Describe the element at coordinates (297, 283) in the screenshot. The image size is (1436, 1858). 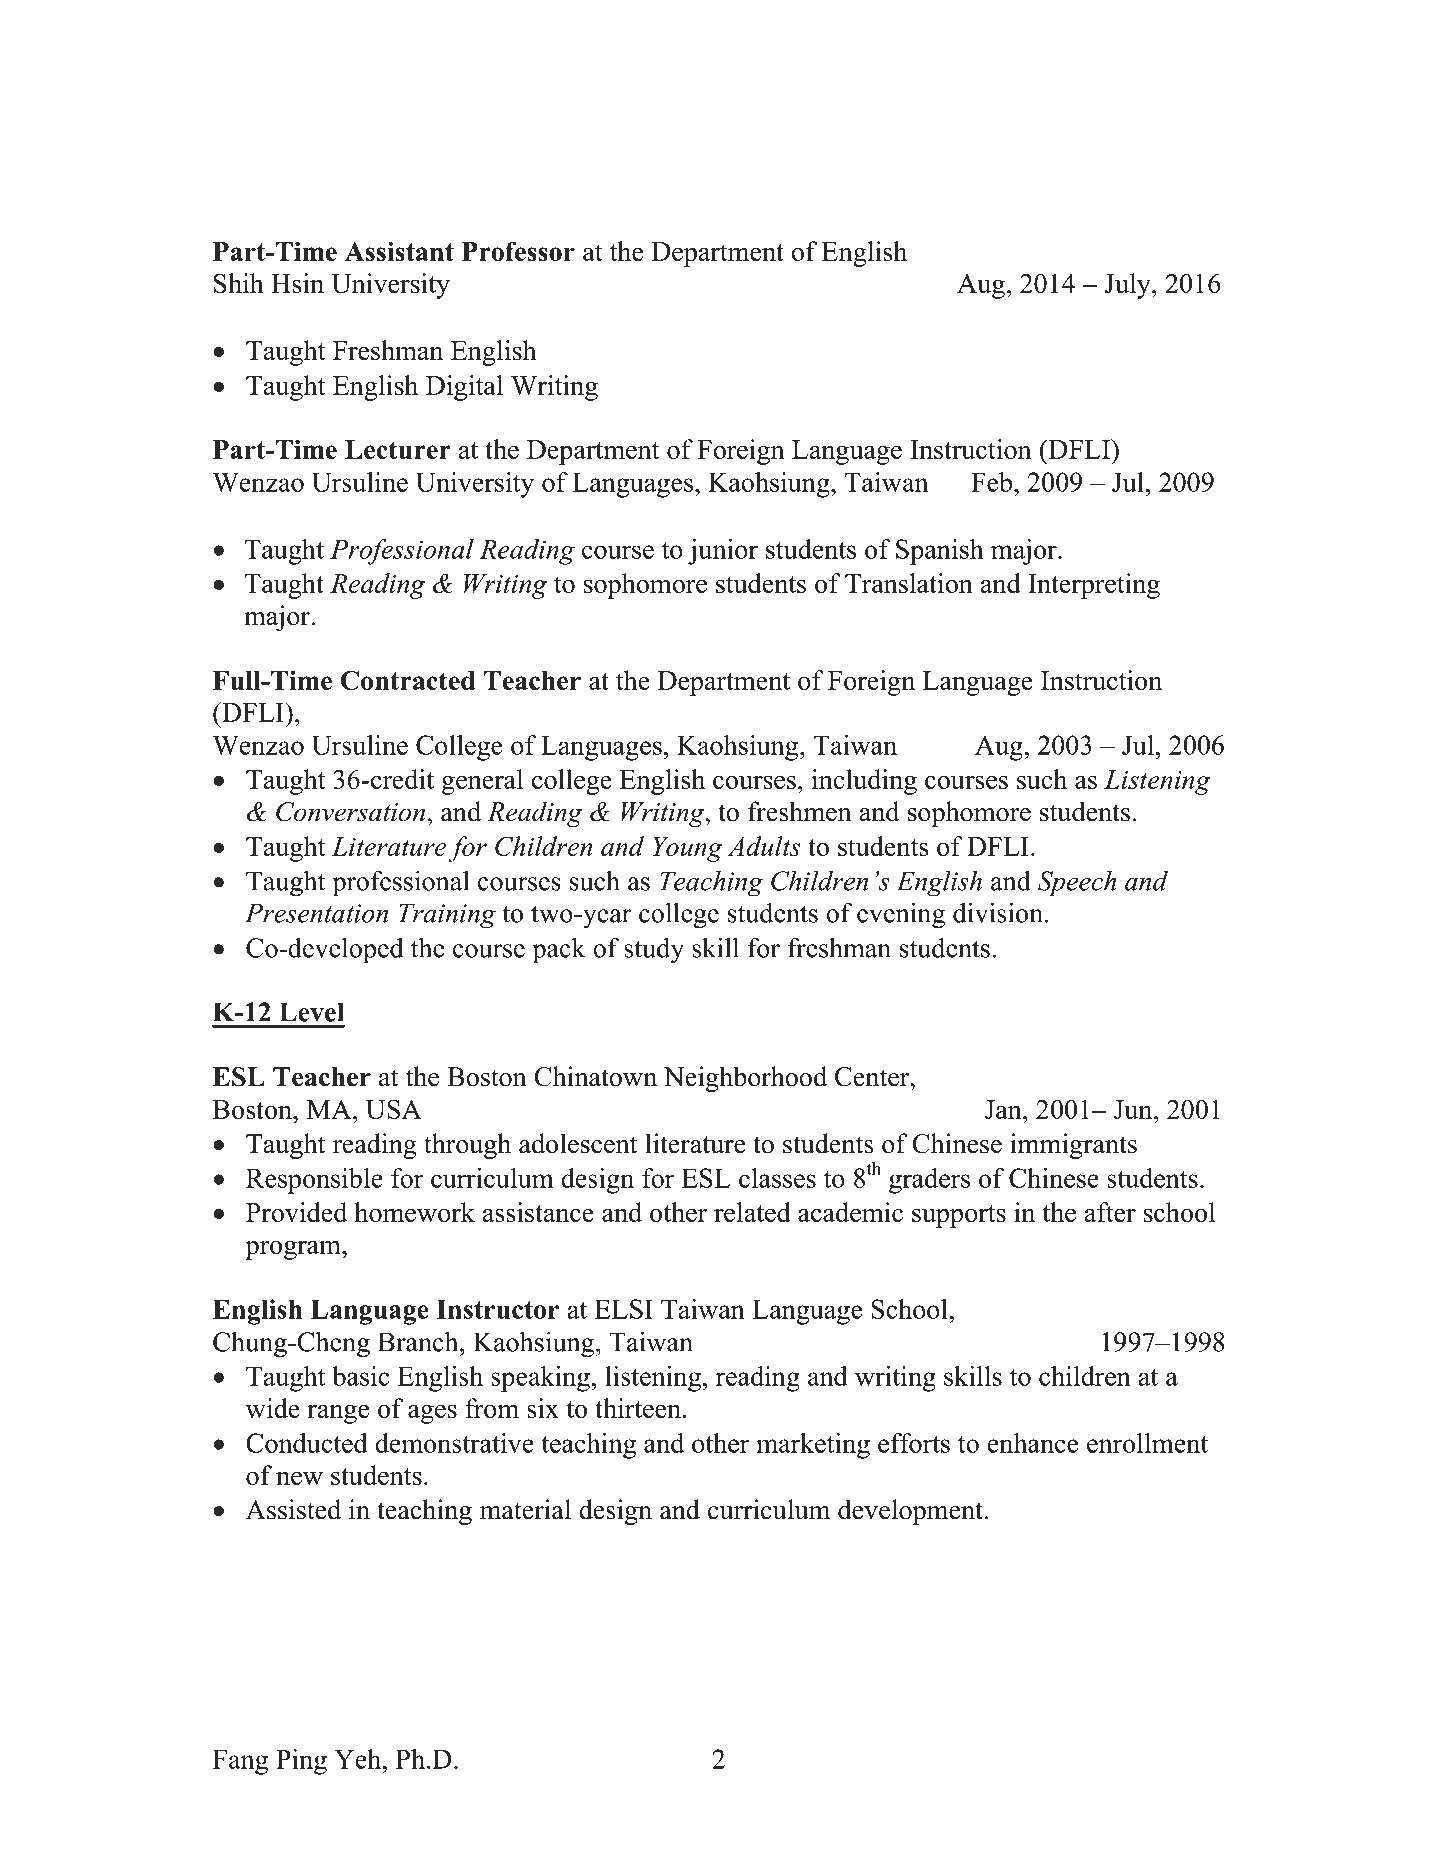
I see `Hsin` at that location.
